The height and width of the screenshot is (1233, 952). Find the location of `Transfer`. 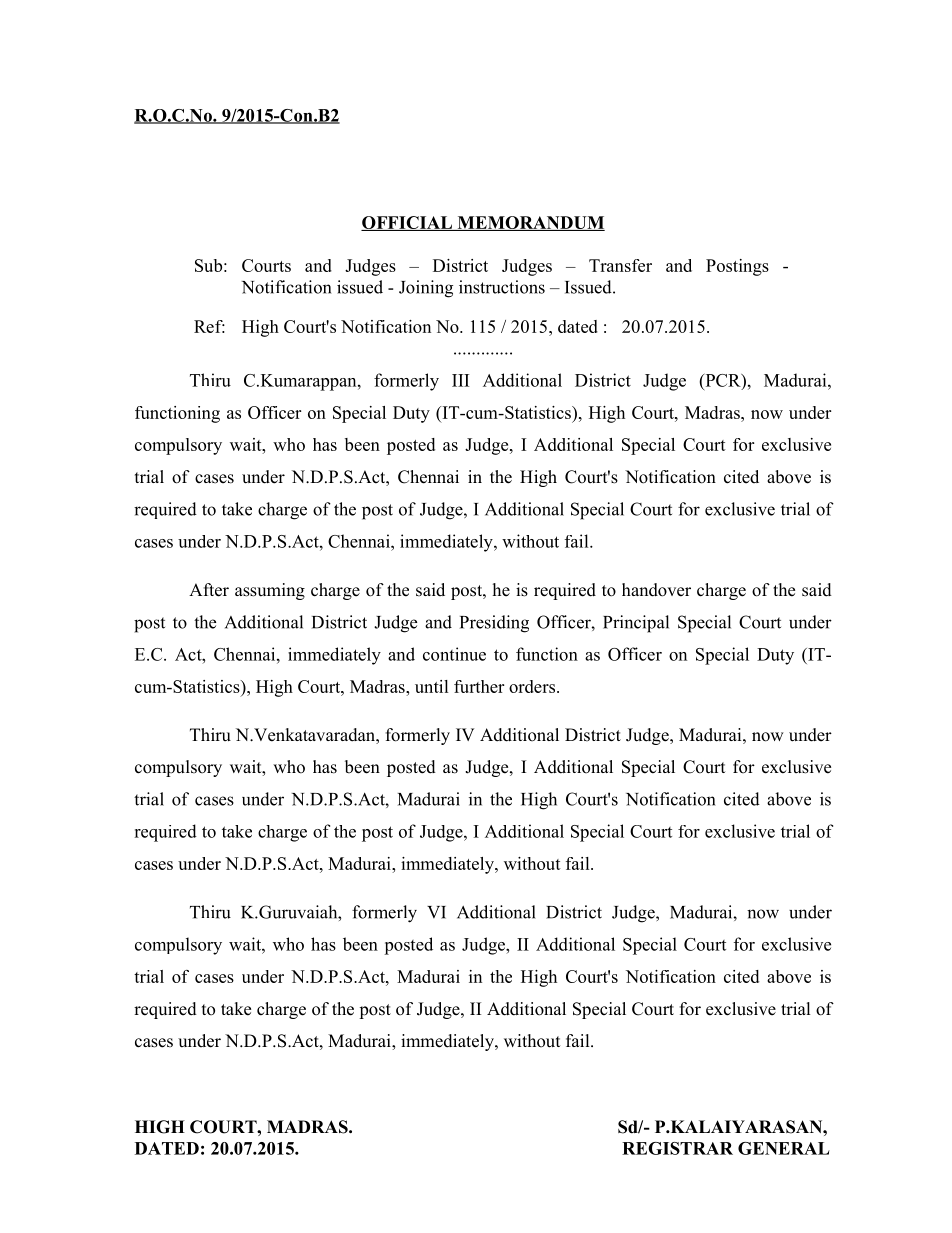

Transfer is located at coordinates (620, 265).
